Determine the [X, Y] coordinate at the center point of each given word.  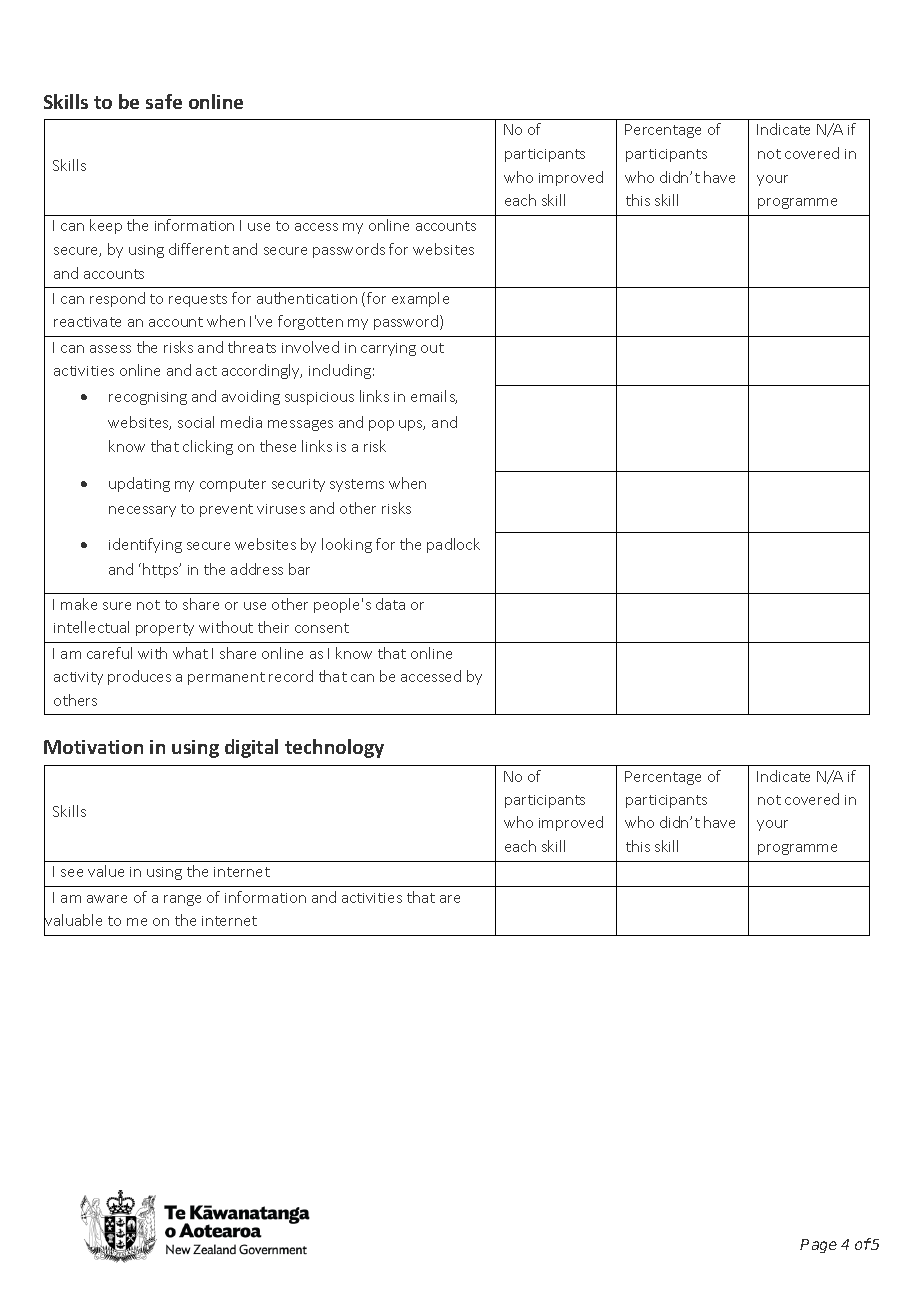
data [390, 604]
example [420, 299]
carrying [388, 349]
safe [164, 101]
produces [139, 677]
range [182, 900]
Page [818, 1246]
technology [334, 748]
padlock [453, 545]
